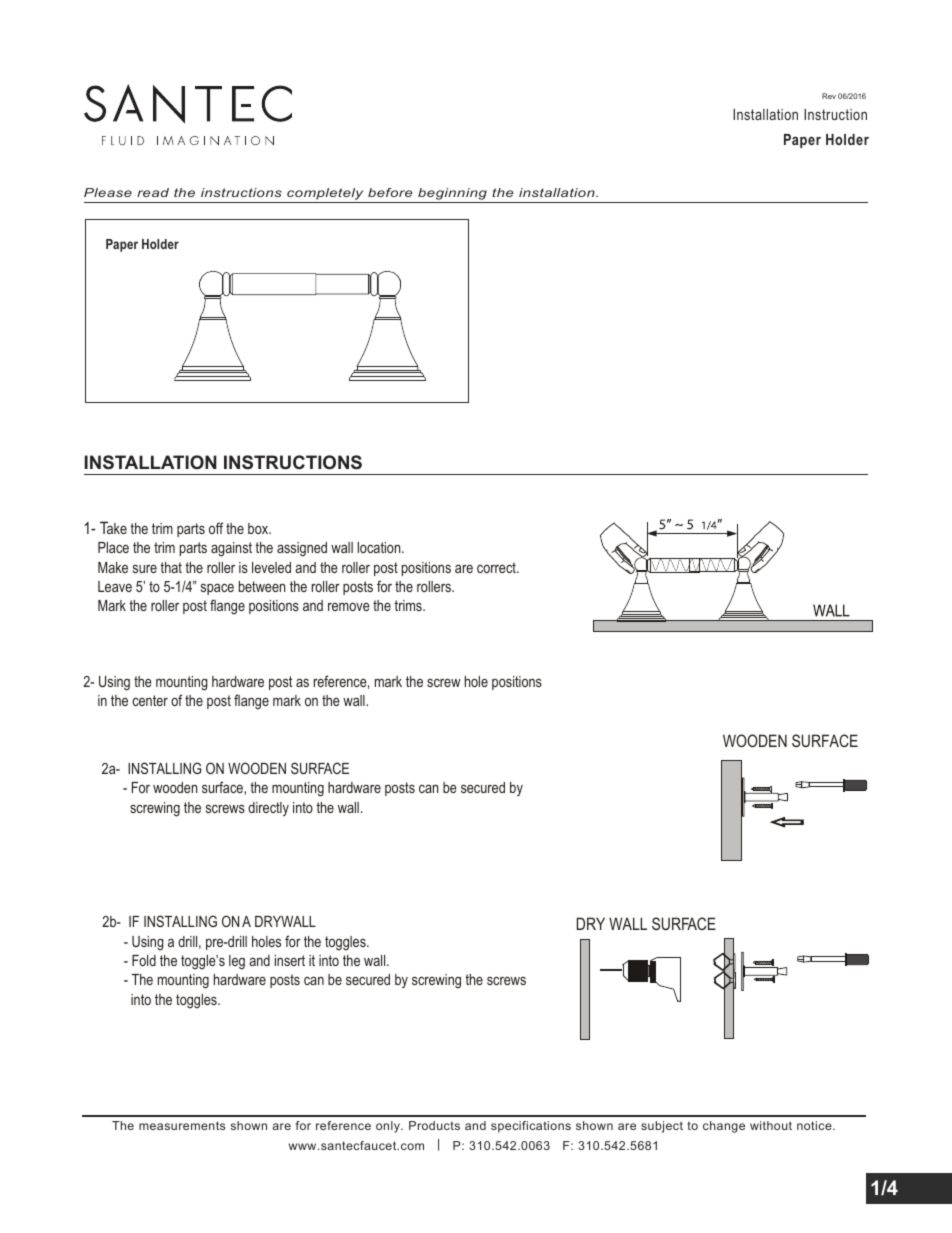  I want to click on assigned, so click(302, 549).
